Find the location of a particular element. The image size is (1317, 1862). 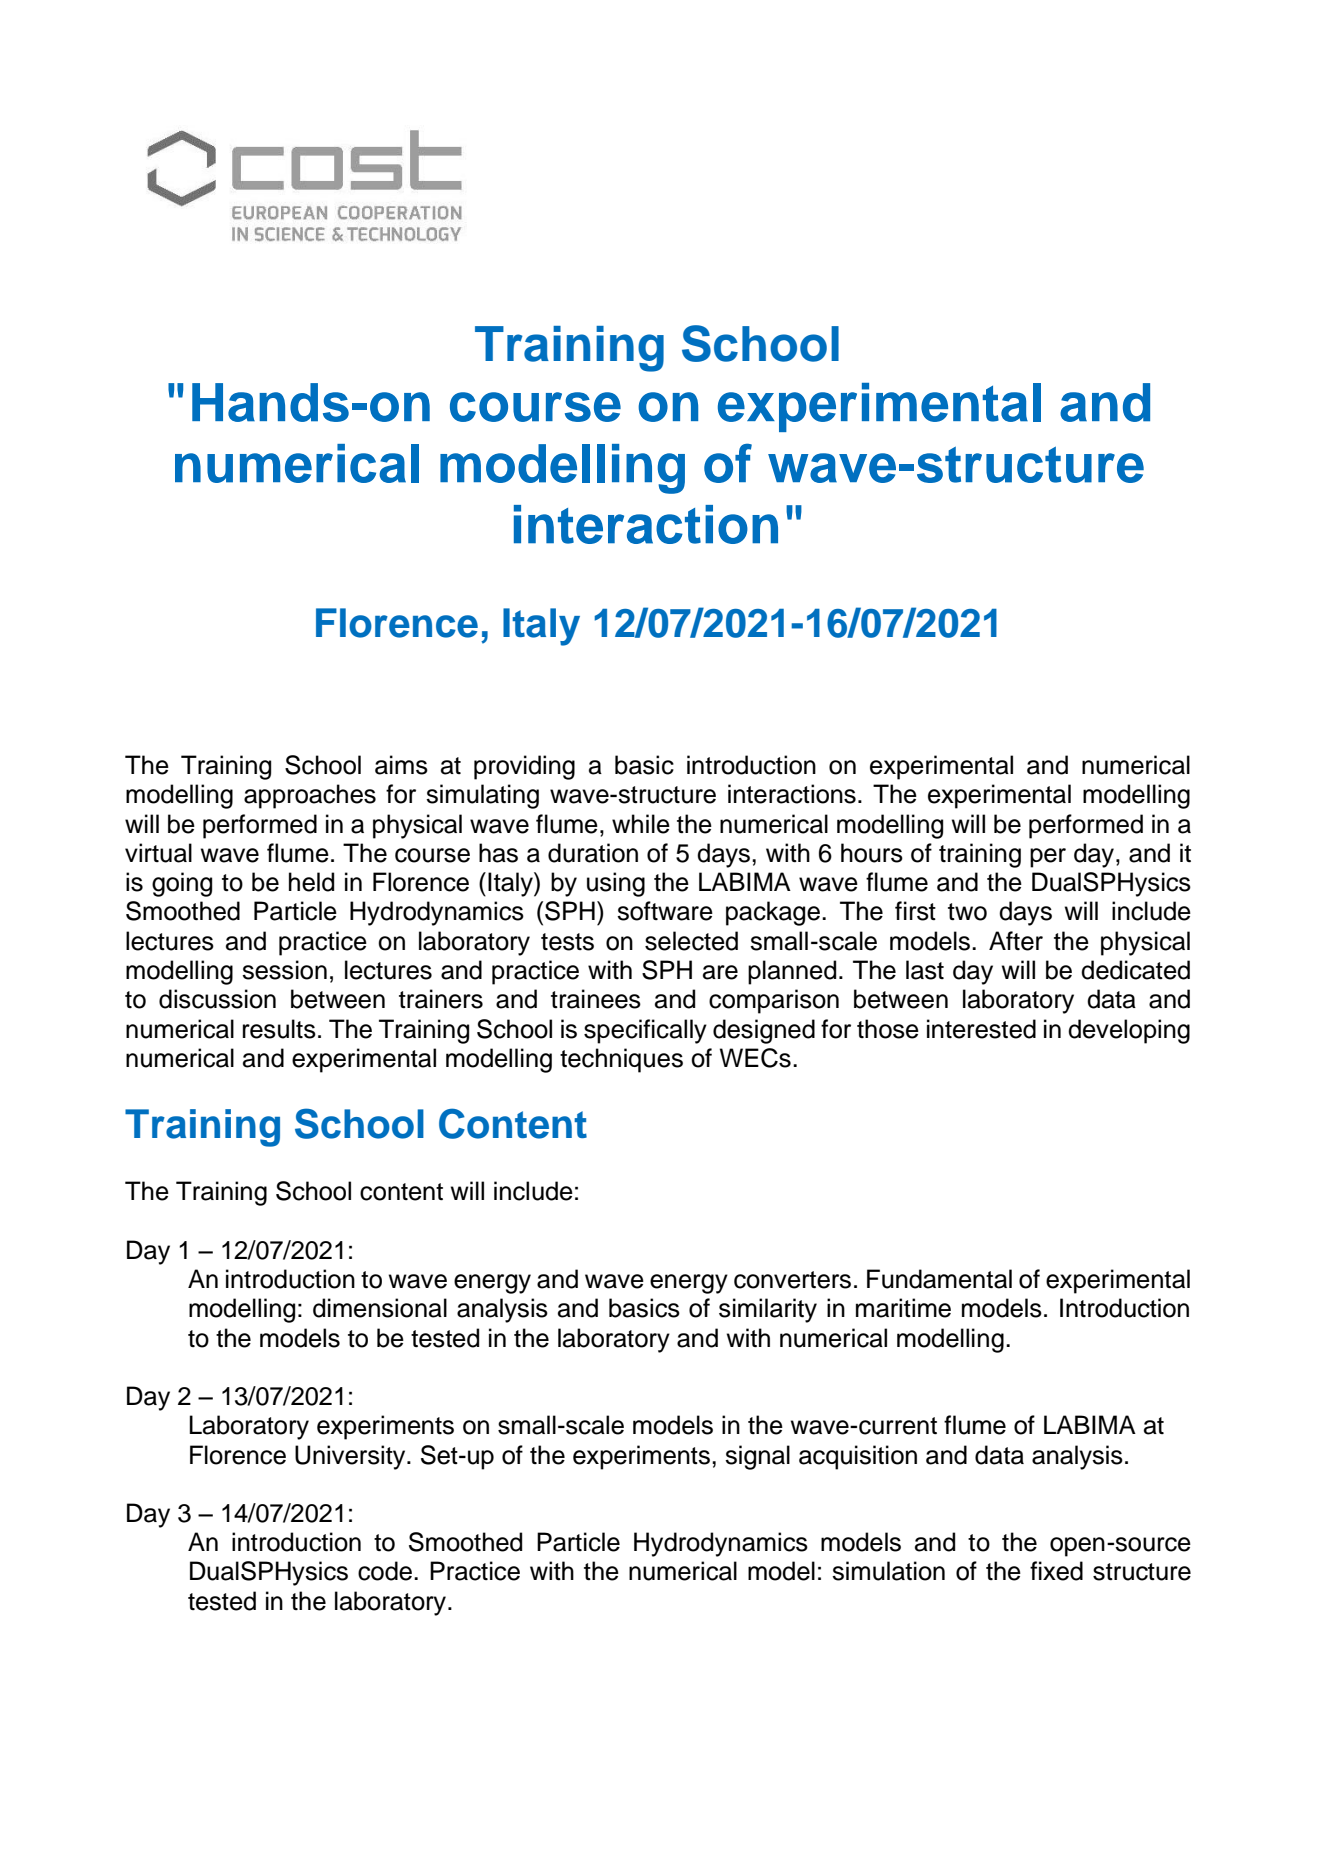

approaches is located at coordinates (310, 796).
